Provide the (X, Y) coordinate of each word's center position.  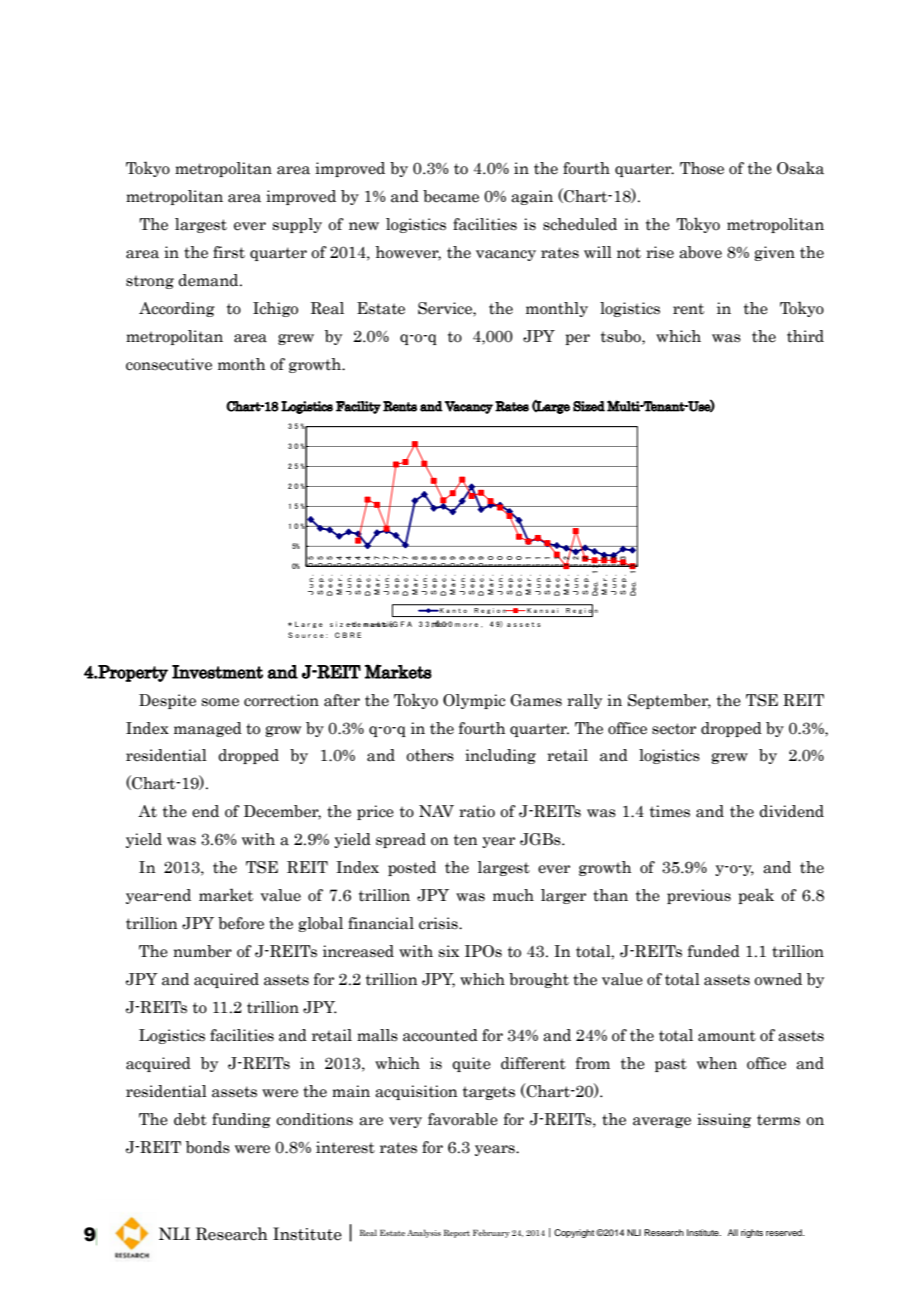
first (229, 252)
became (451, 196)
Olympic (474, 701)
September (669, 701)
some (220, 702)
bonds (208, 1147)
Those (702, 168)
